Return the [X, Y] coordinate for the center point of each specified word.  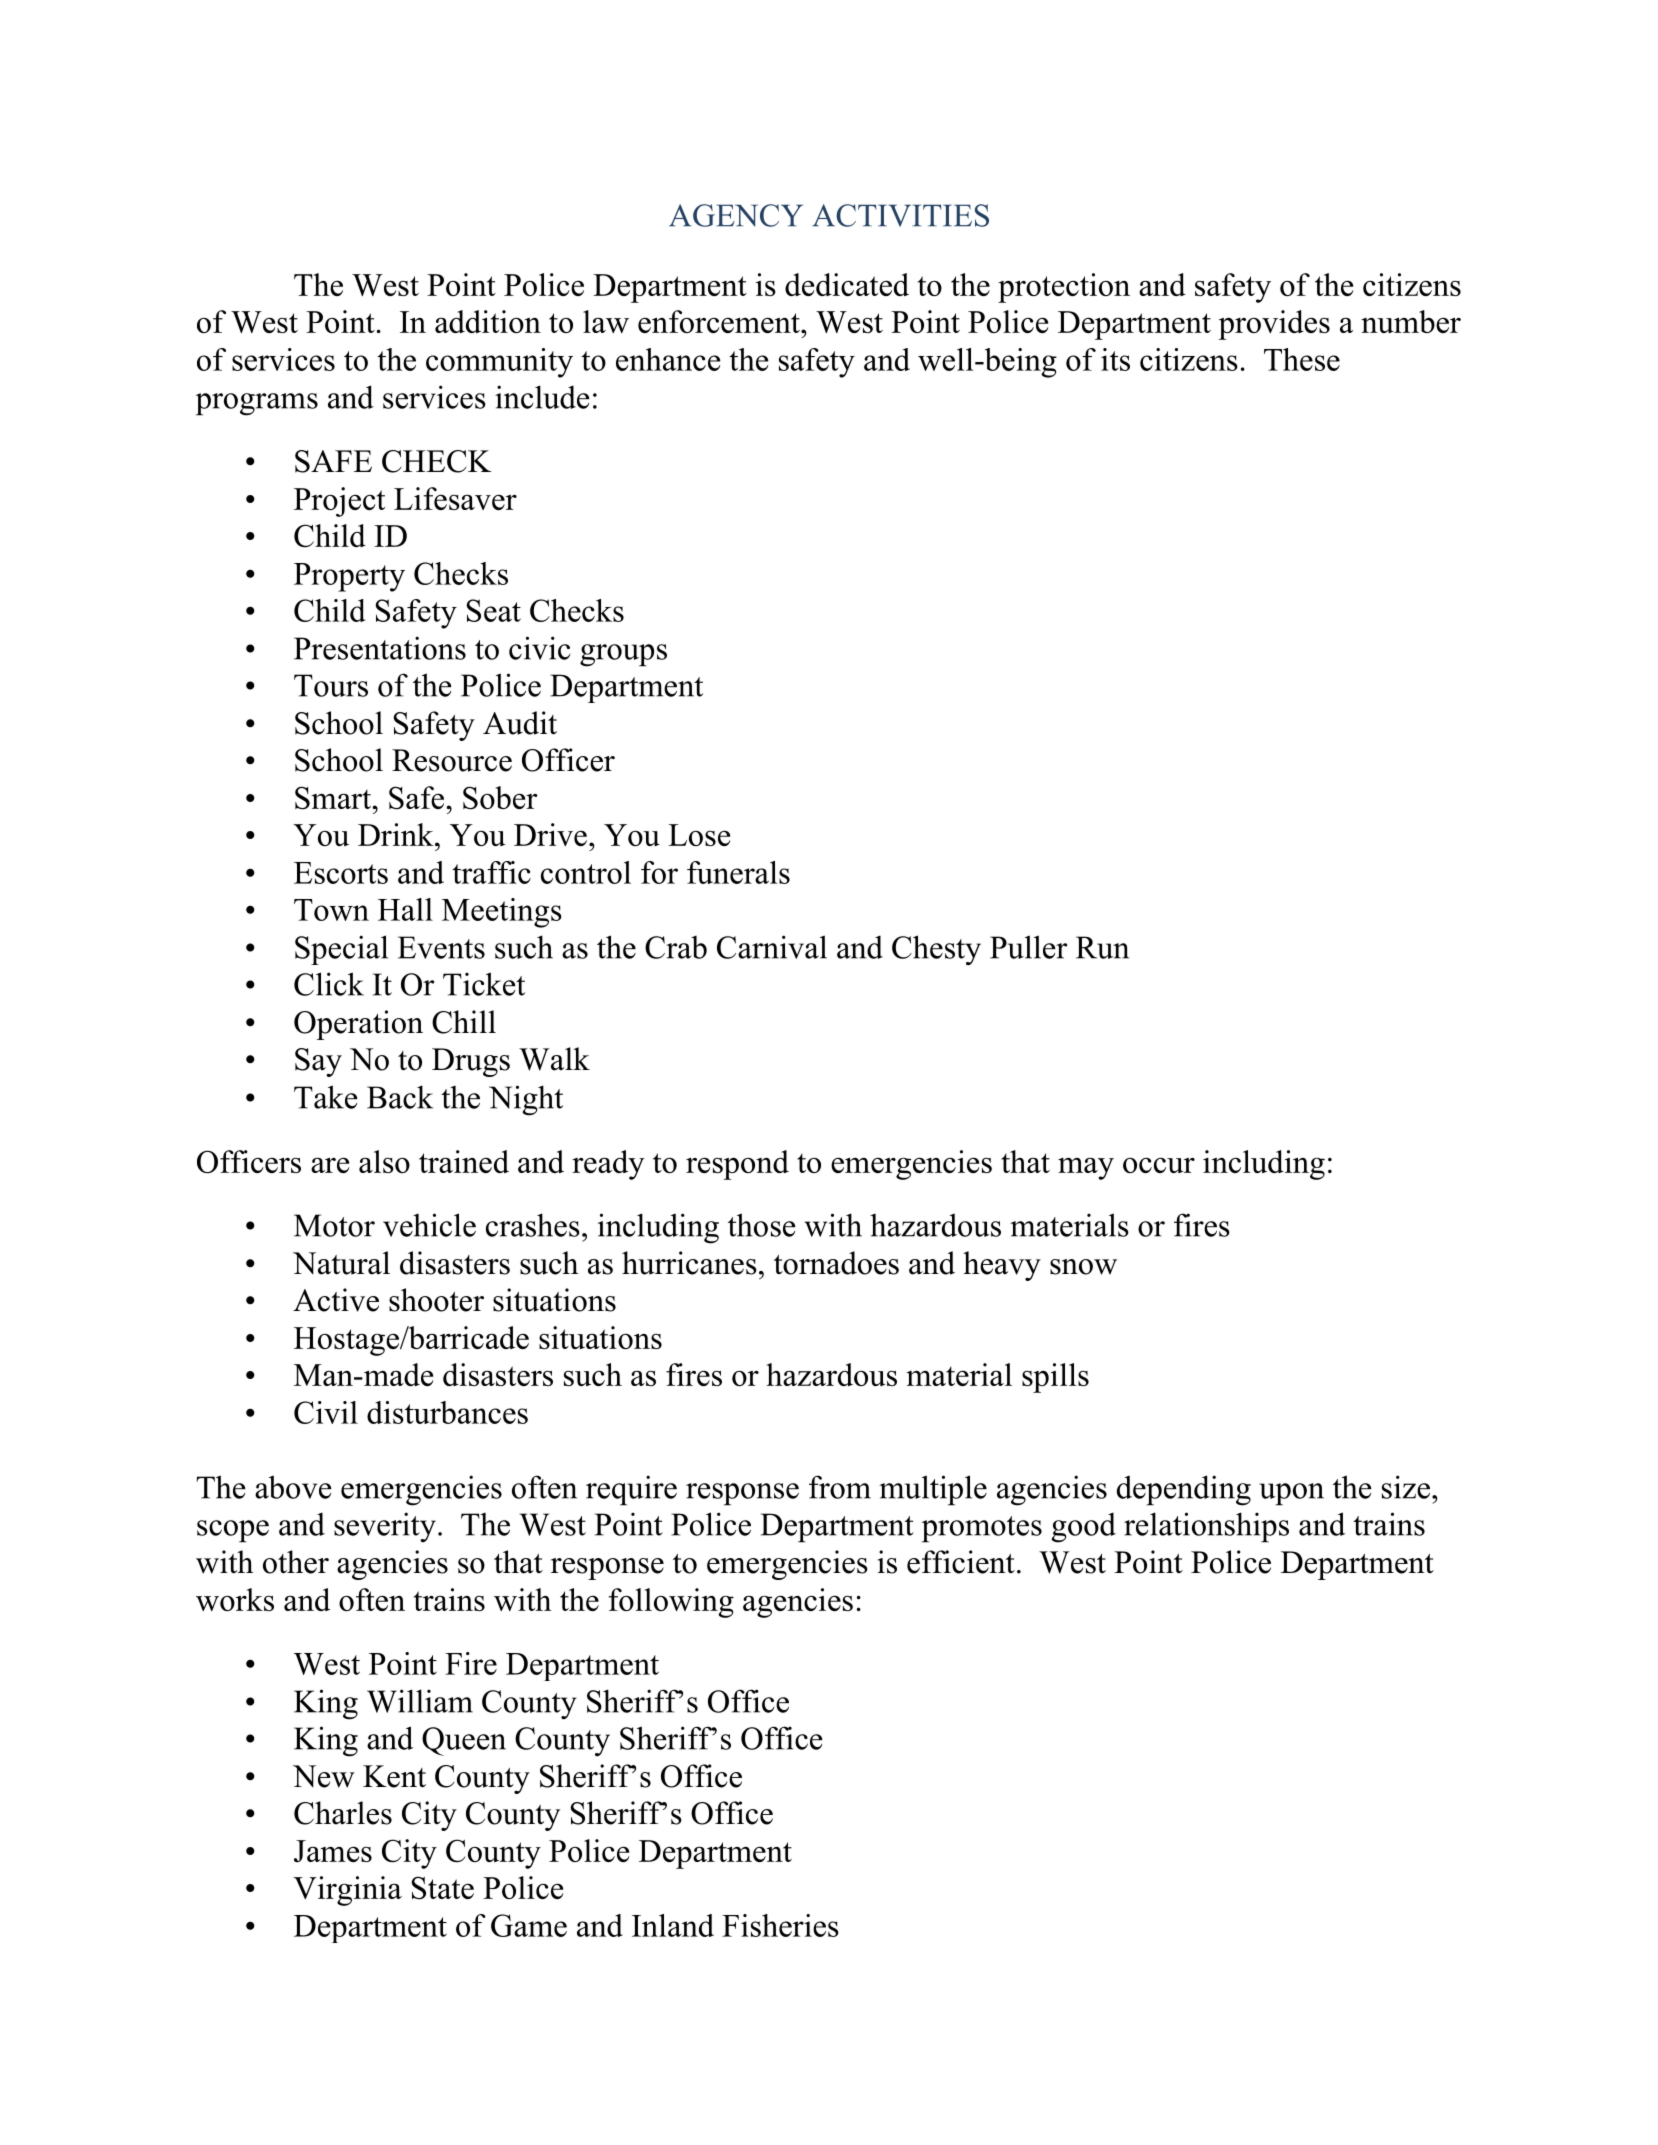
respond [737, 1165]
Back [400, 1097]
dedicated [847, 284]
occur [1159, 1165]
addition [488, 321]
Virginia [347, 1891]
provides [1274, 325]
